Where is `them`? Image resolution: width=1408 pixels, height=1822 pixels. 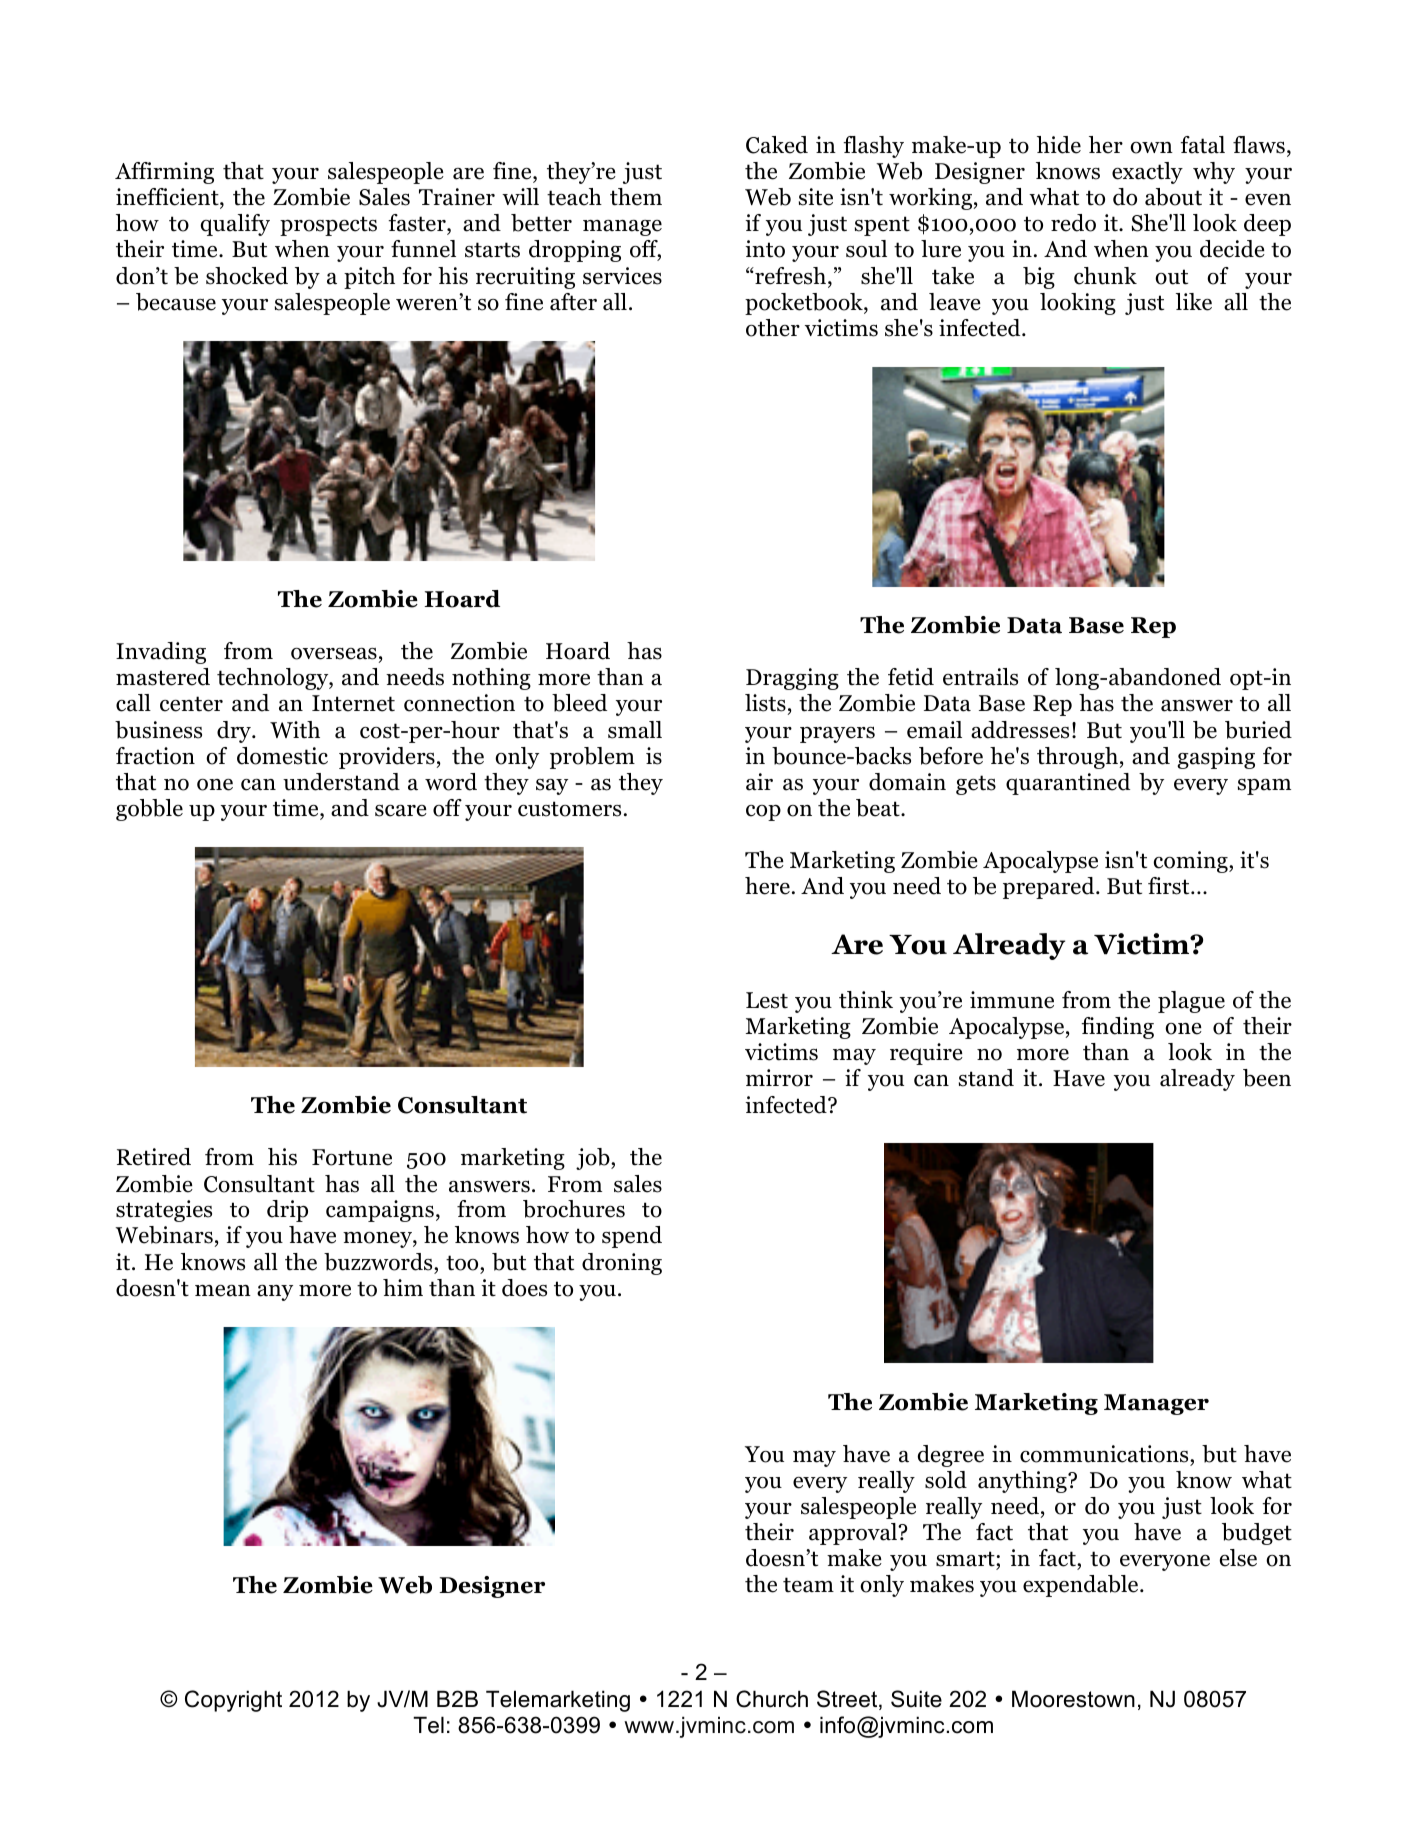 them is located at coordinates (636, 197).
